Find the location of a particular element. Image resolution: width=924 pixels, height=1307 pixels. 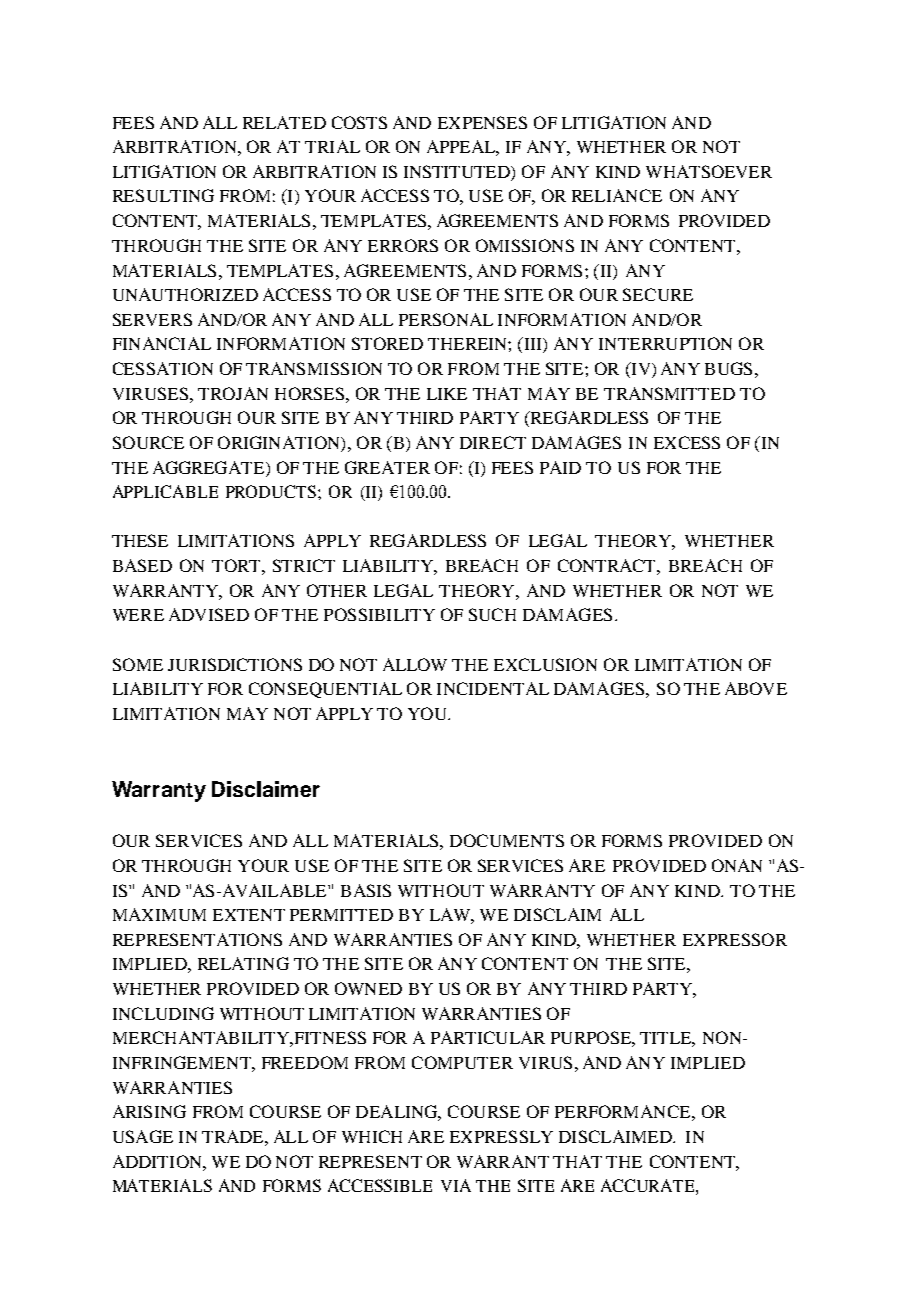

RESULTING is located at coordinates (163, 195).
